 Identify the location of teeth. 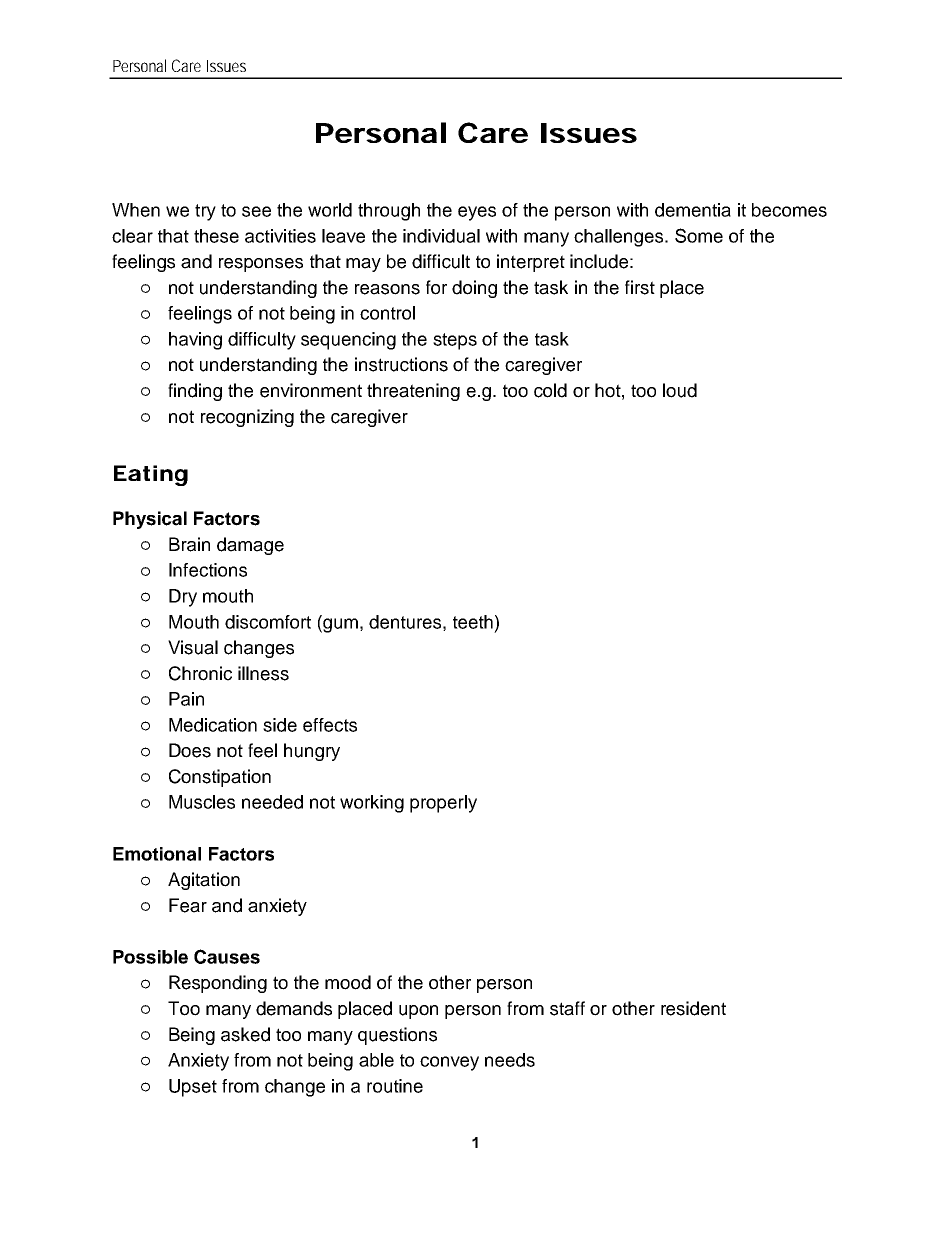
(473, 622).
